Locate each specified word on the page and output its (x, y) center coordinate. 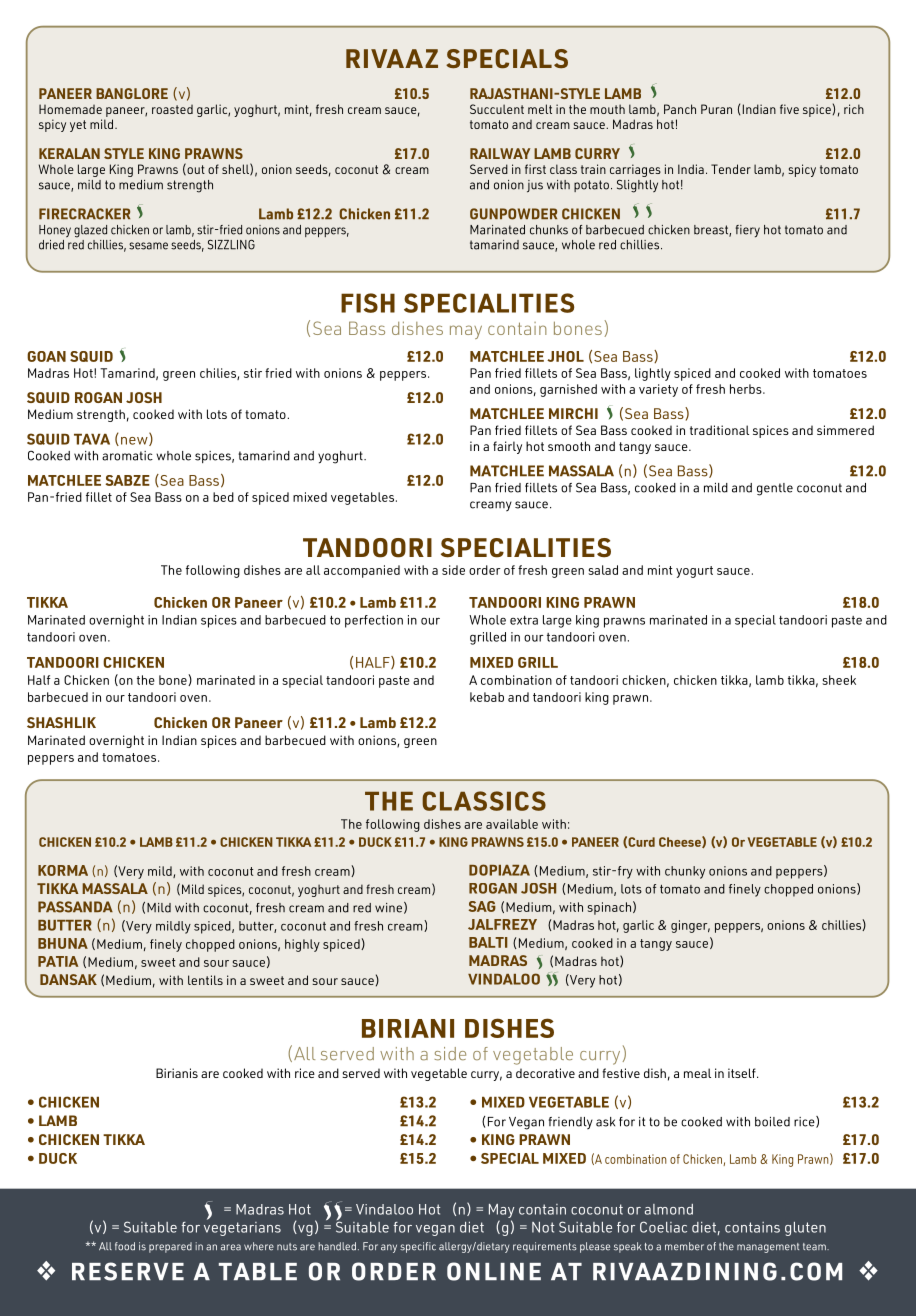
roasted (172, 109)
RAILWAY (500, 153)
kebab (487, 697)
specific (418, 1247)
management (768, 1248)
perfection (374, 621)
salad (603, 570)
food (125, 1246)
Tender (731, 169)
